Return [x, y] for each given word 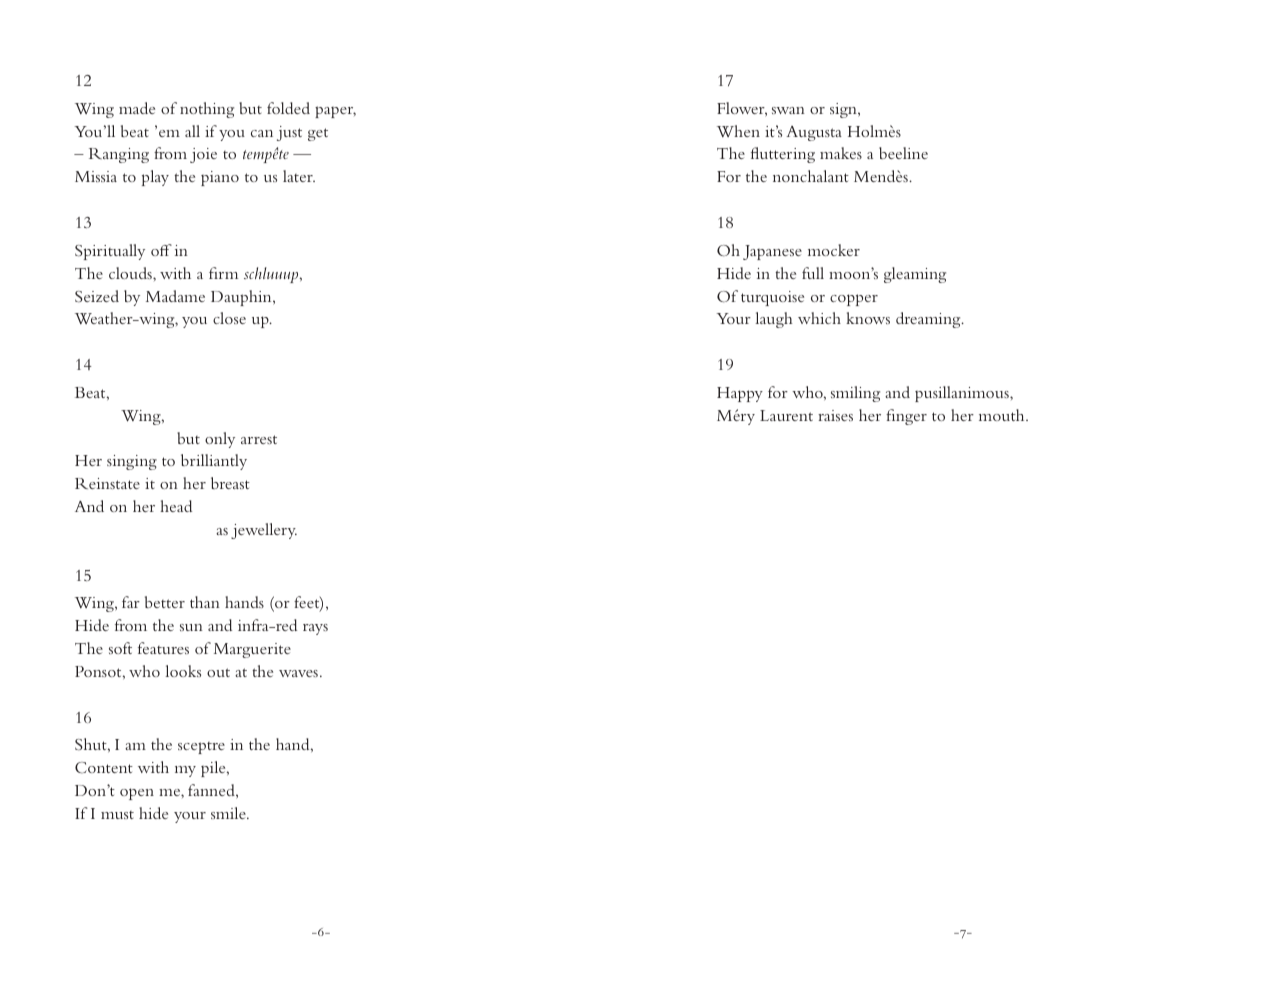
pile [214, 769]
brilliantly [214, 462]
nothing [207, 110]
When [738, 131]
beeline [903, 153]
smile [229, 813]
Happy [740, 394]
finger [906, 417]
